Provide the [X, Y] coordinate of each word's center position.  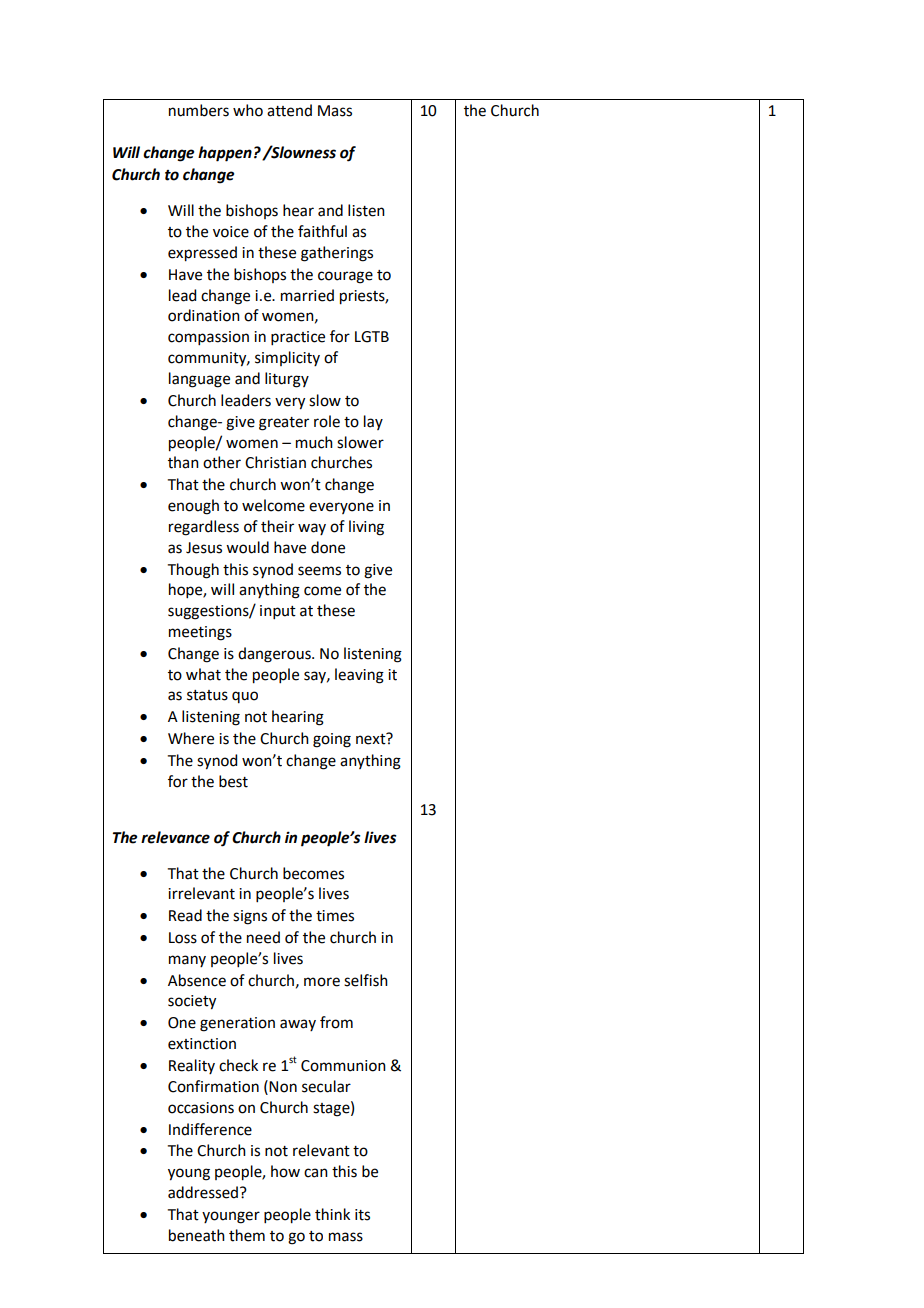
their [277, 526]
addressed [204, 1192]
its [362, 1215]
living [366, 528]
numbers [199, 110]
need [263, 937]
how [285, 1171]
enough [193, 507]
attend [289, 110]
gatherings [337, 254]
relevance [175, 837]
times [335, 916]
